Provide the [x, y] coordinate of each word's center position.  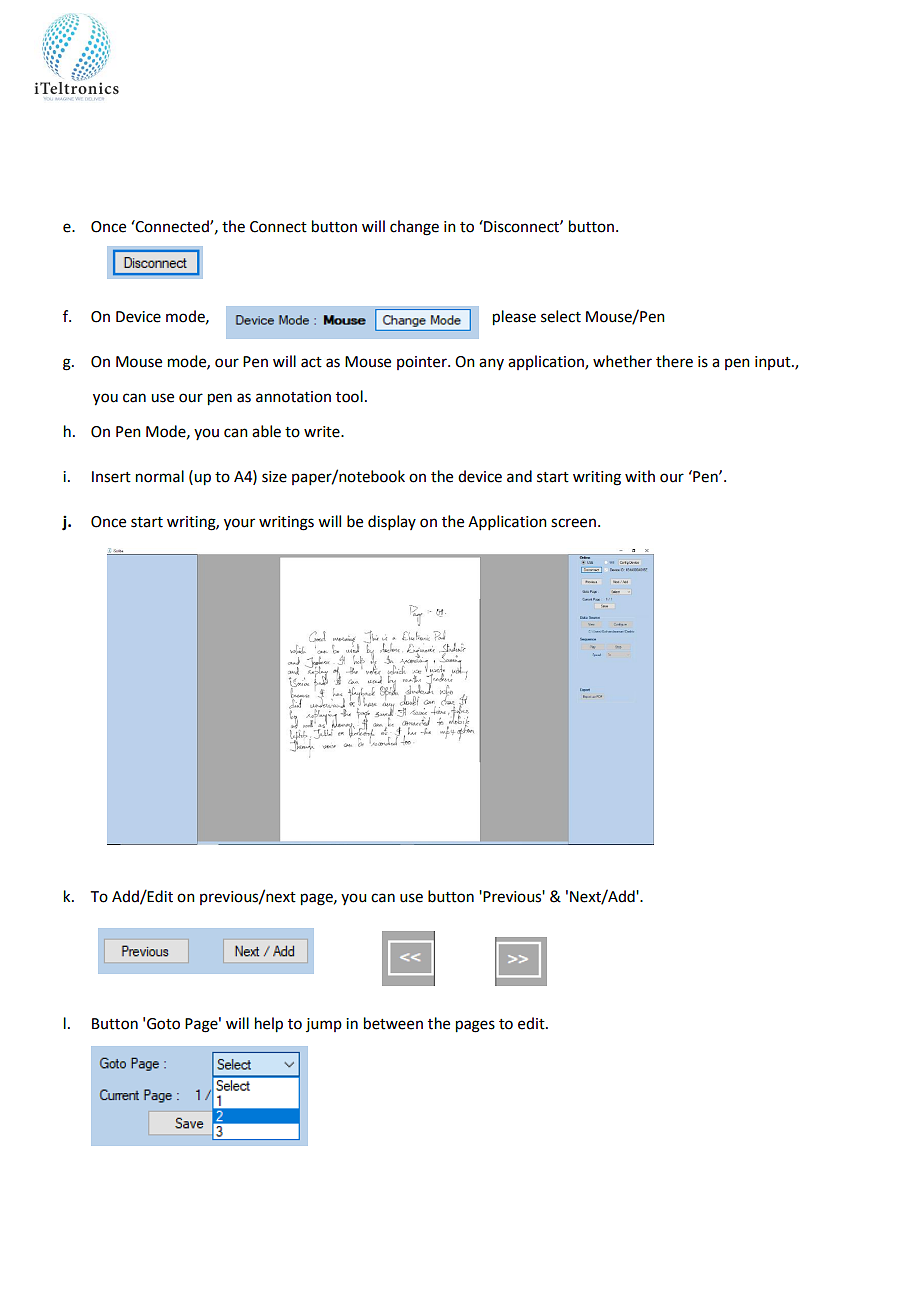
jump [324, 1025]
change [414, 228]
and [519, 476]
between [393, 1023]
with [640, 476]
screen [573, 523]
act [311, 362]
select [561, 316]
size [274, 477]
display [392, 522]
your [239, 524]
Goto [163, 1024]
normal [160, 476]
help [269, 1025]
